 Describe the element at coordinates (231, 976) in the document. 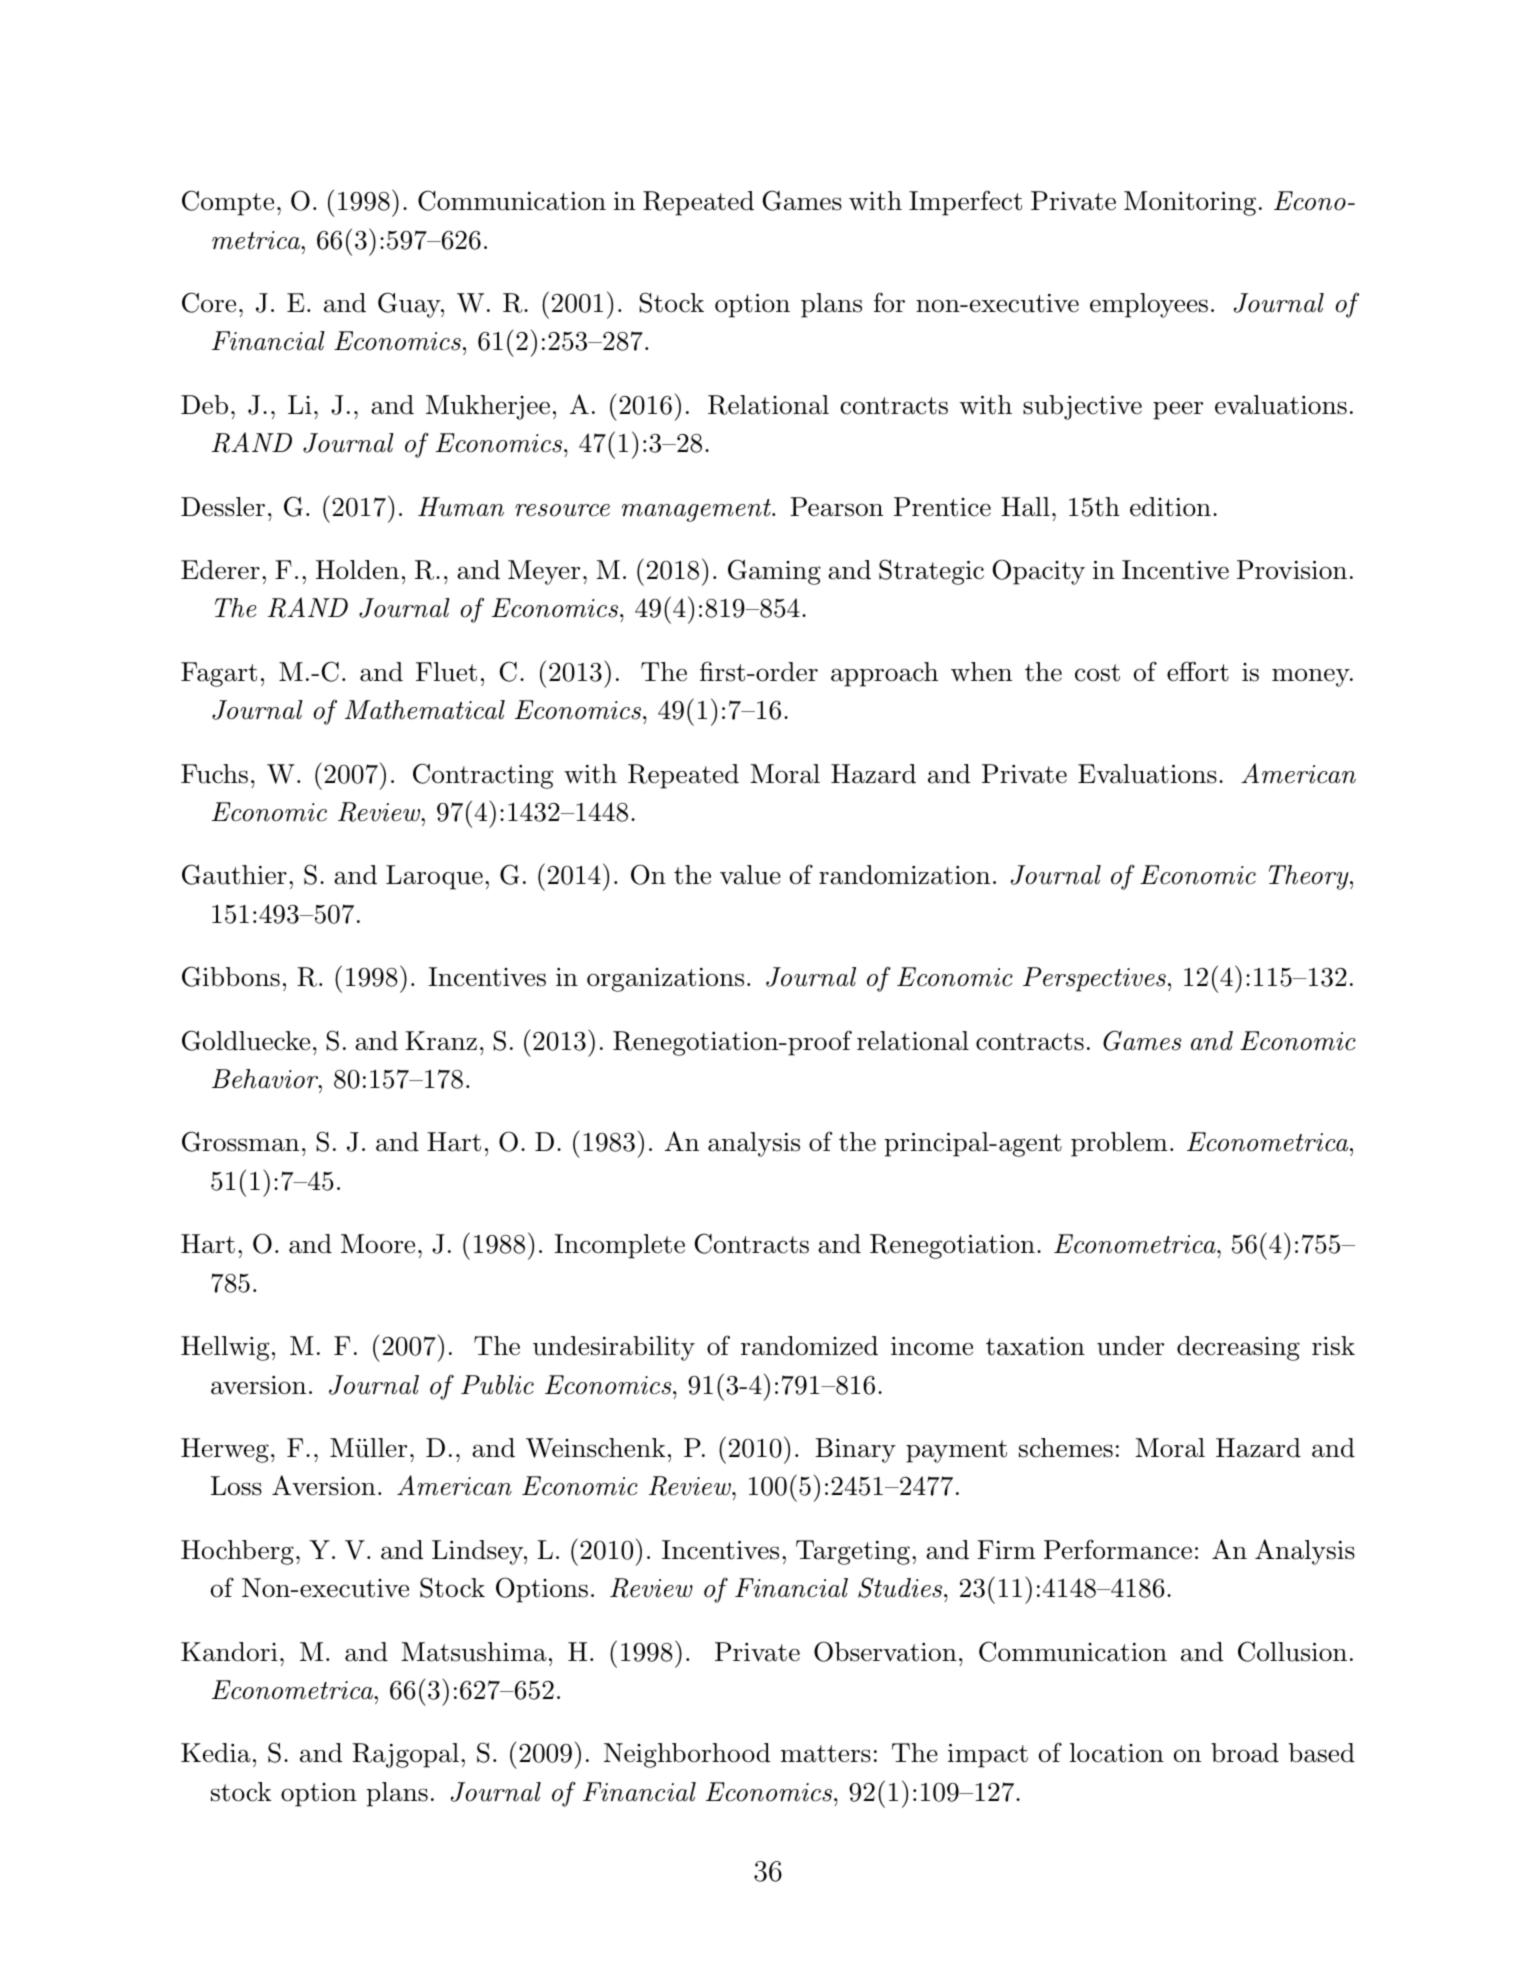

I see `Gibbons` at that location.
